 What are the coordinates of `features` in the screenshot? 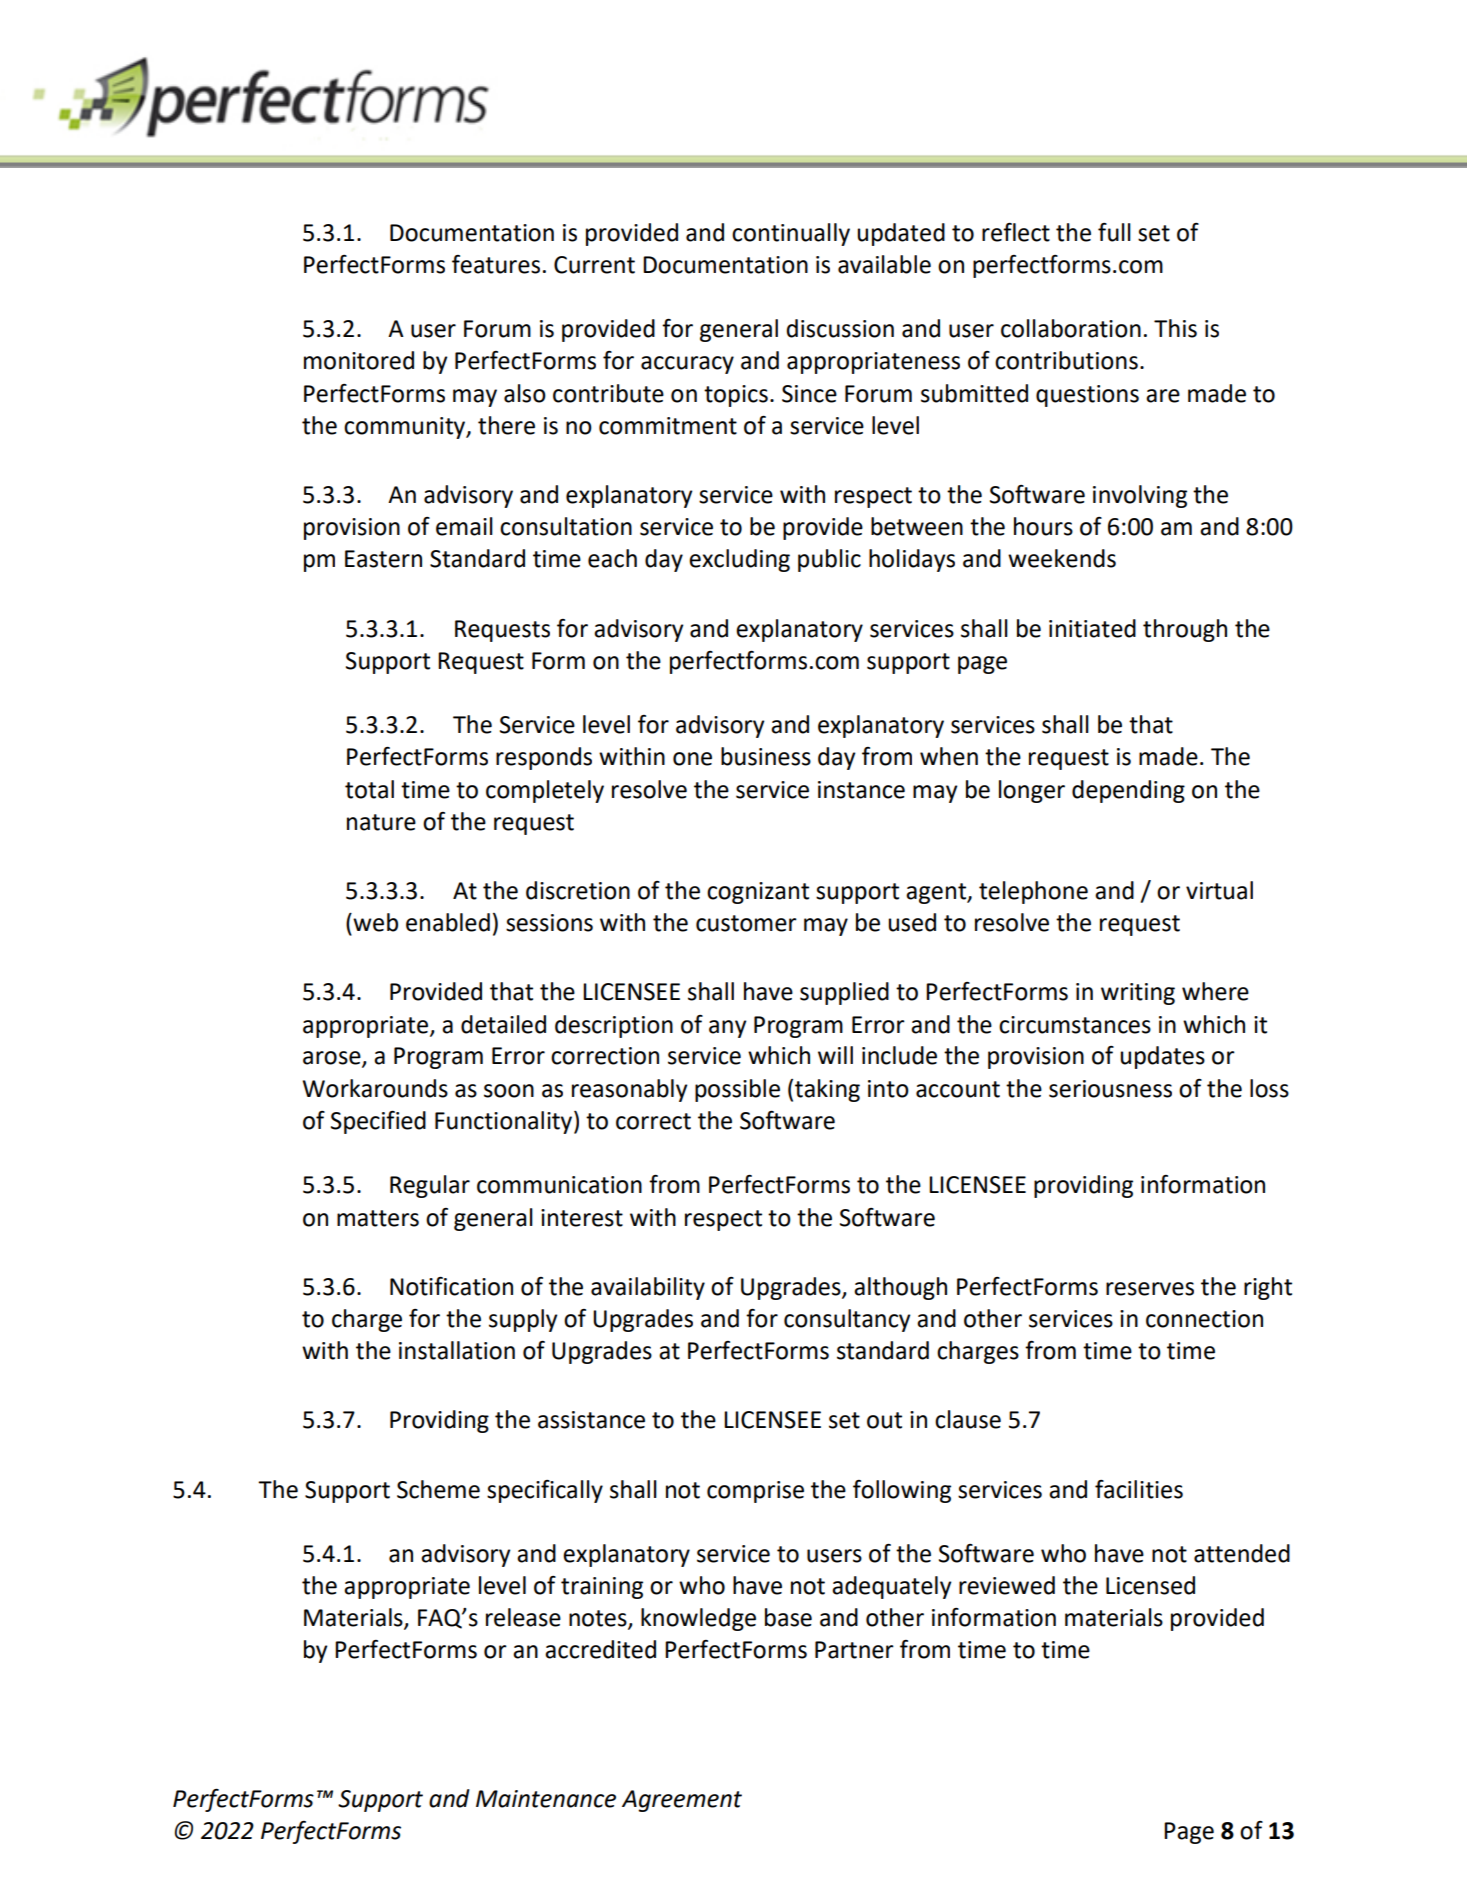 It's located at (496, 264).
